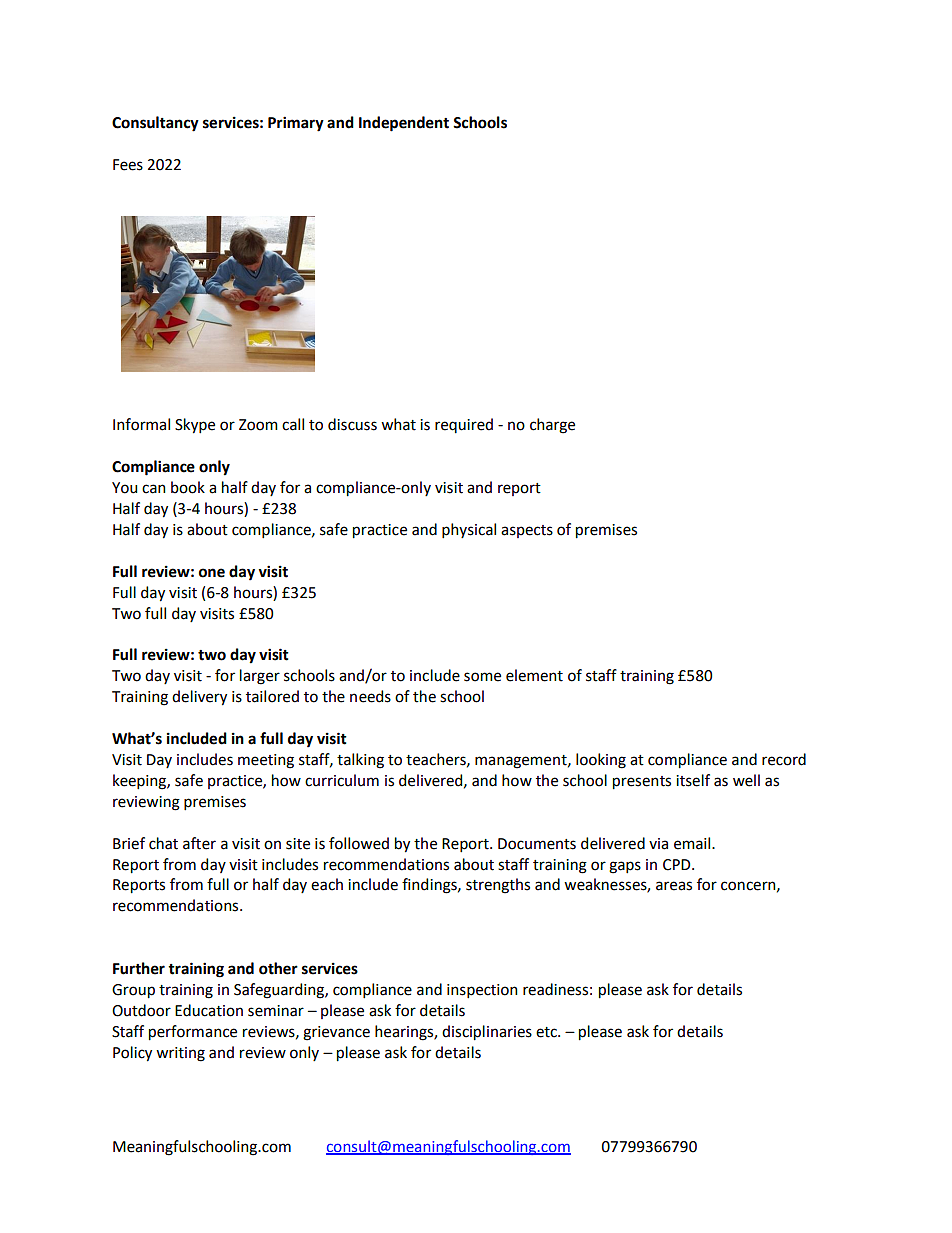 The image size is (952, 1233). What do you see at coordinates (195, 426) in the page?
I see `Skype` at bounding box center [195, 426].
